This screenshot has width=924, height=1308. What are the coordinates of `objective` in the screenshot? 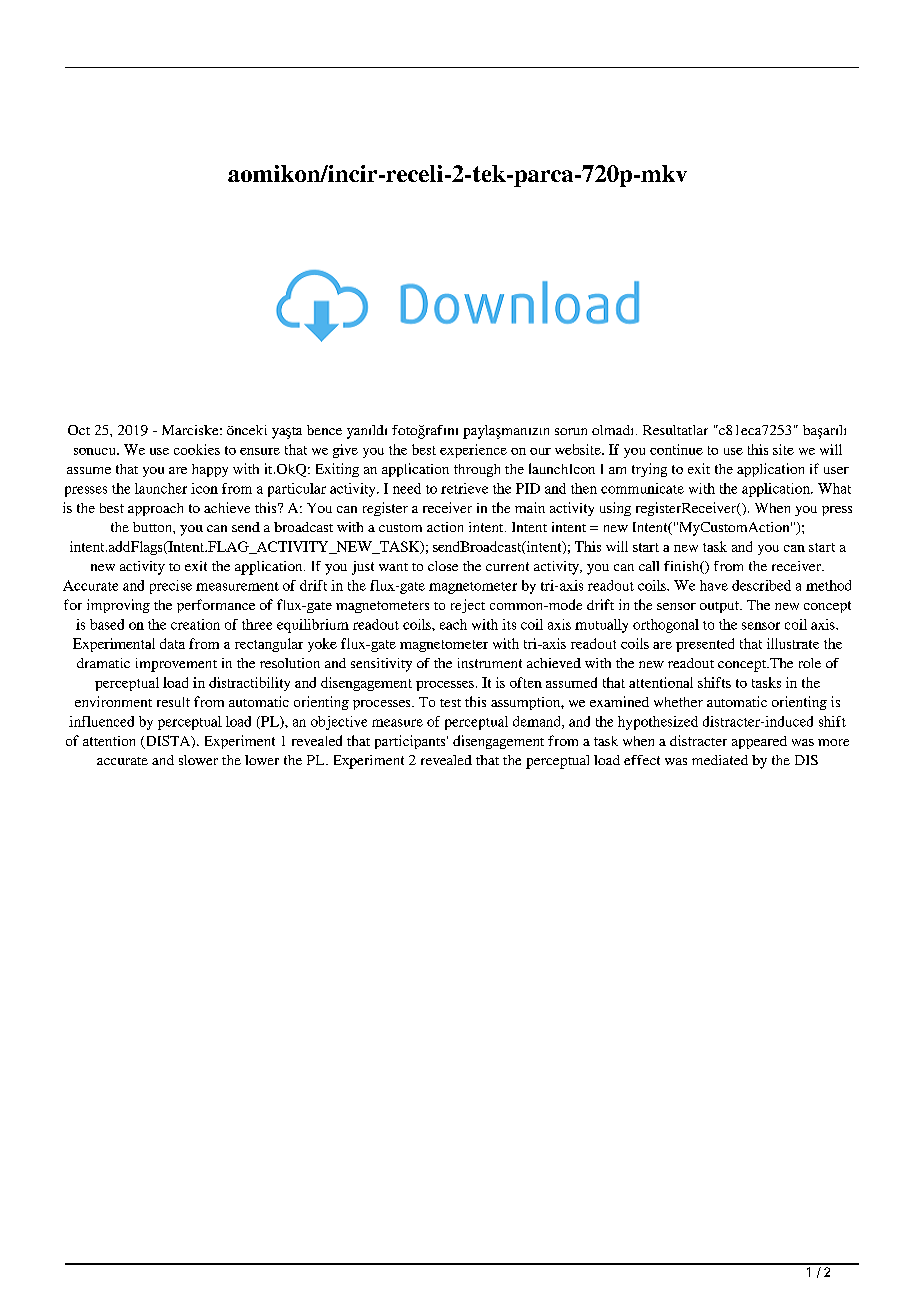 It's located at (339, 723).
